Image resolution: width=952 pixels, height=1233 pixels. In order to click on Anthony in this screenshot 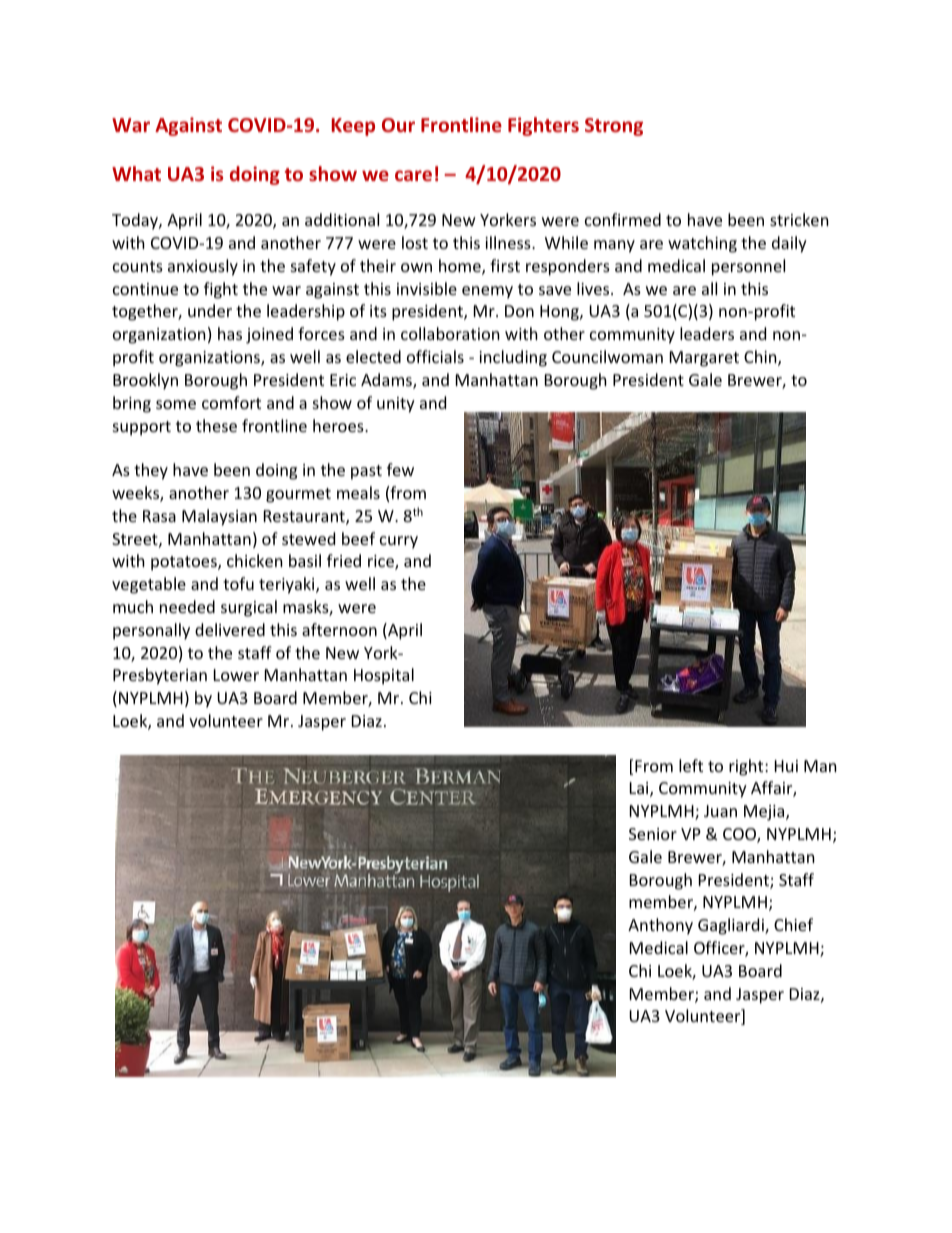, I will do `click(660, 926)`.
